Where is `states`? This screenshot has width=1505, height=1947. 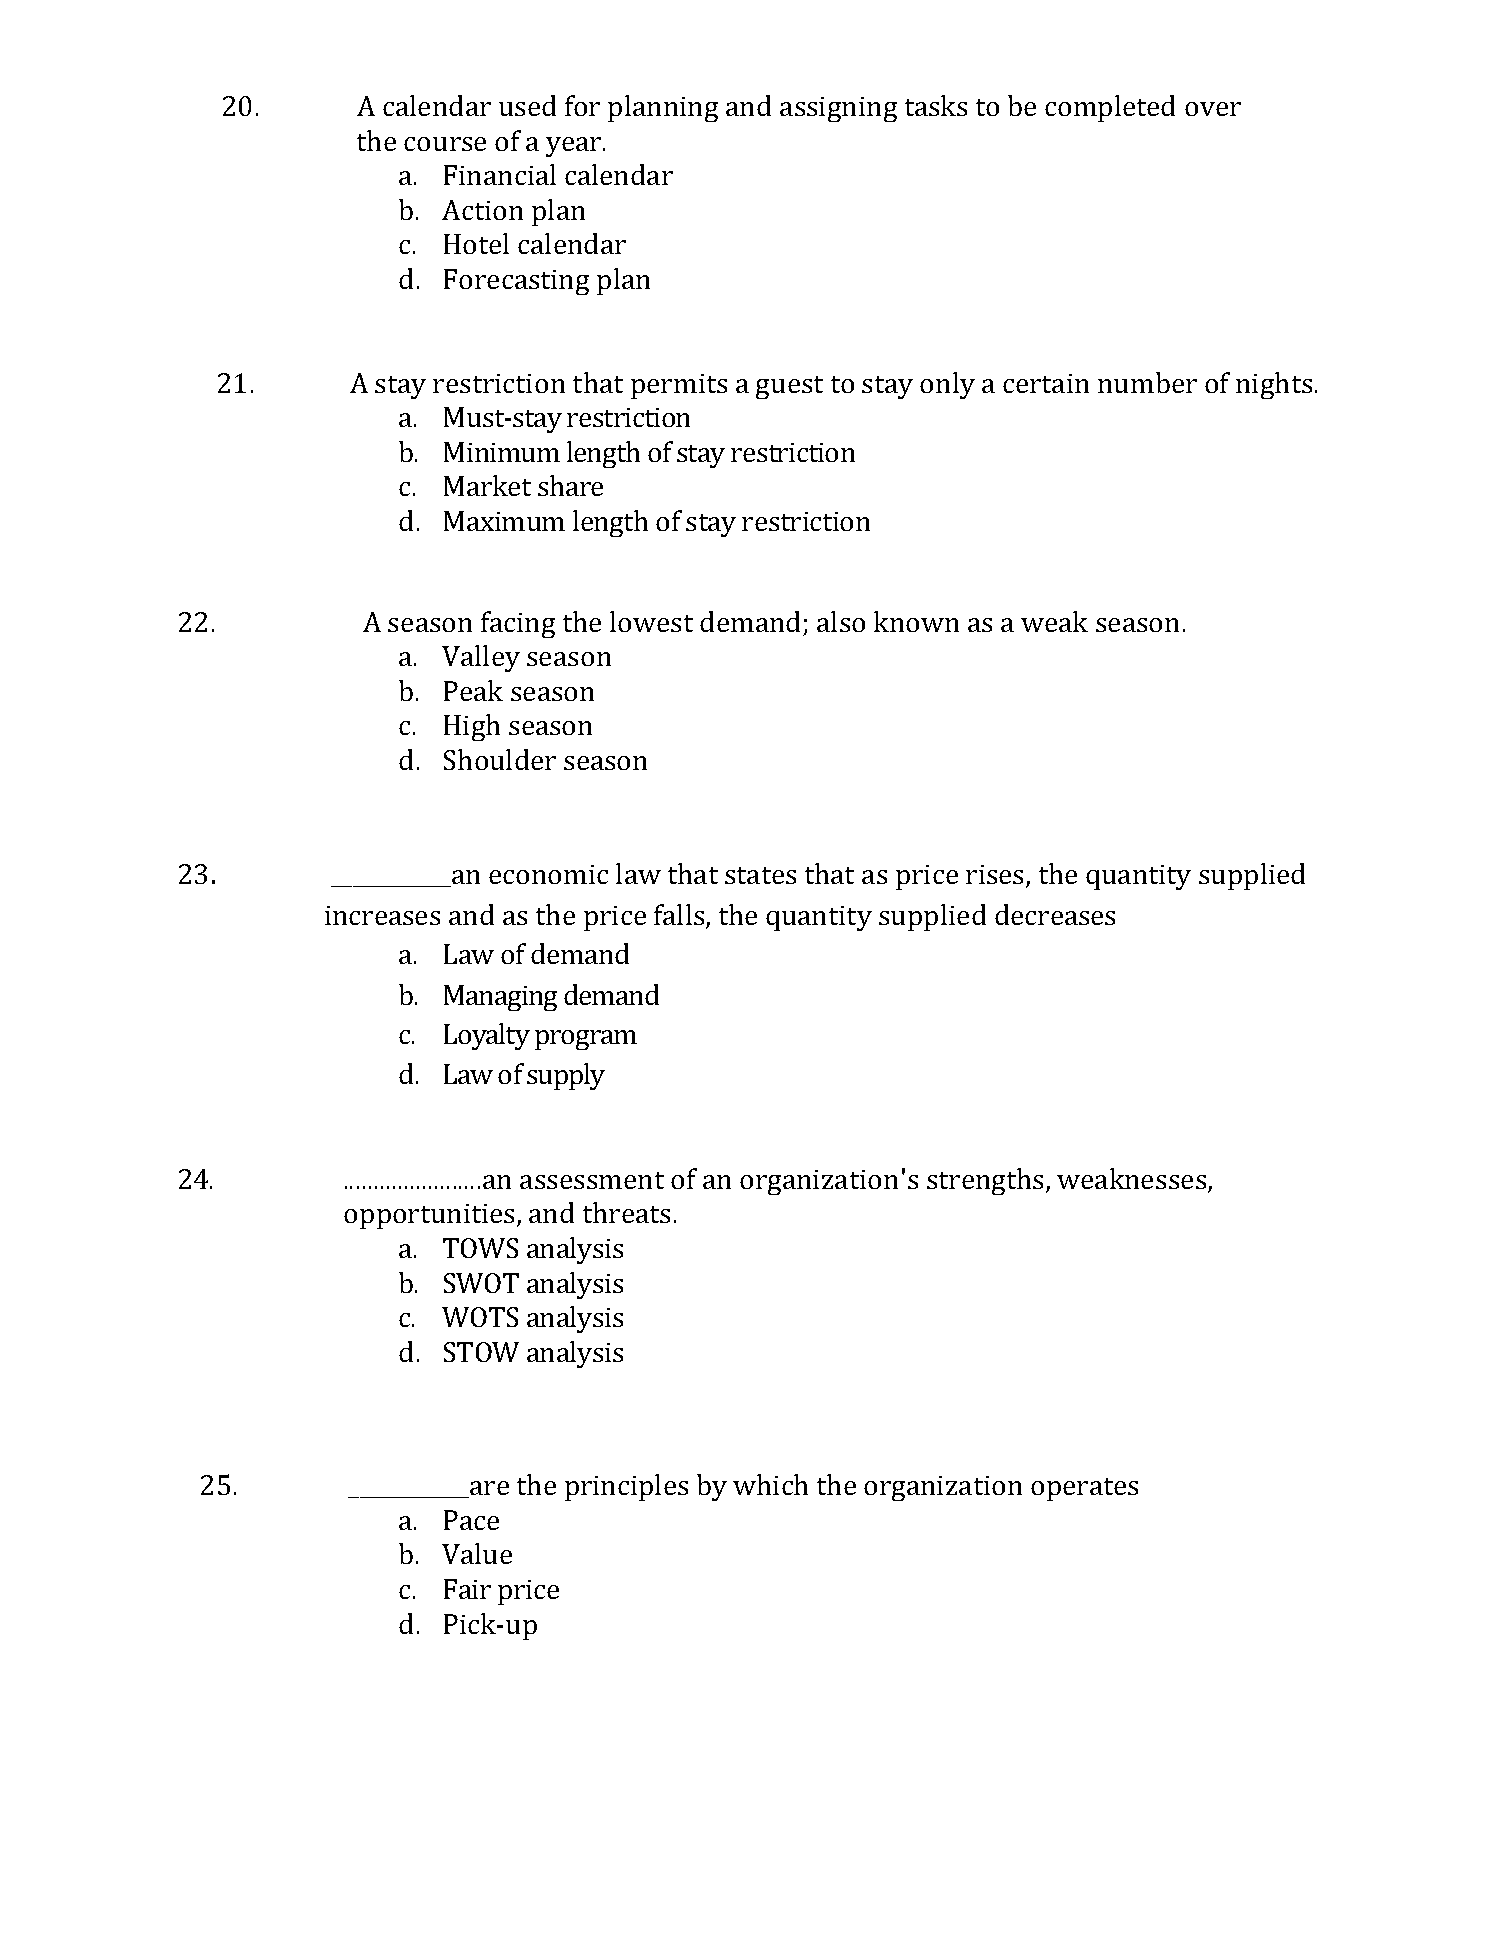 states is located at coordinates (760, 875).
